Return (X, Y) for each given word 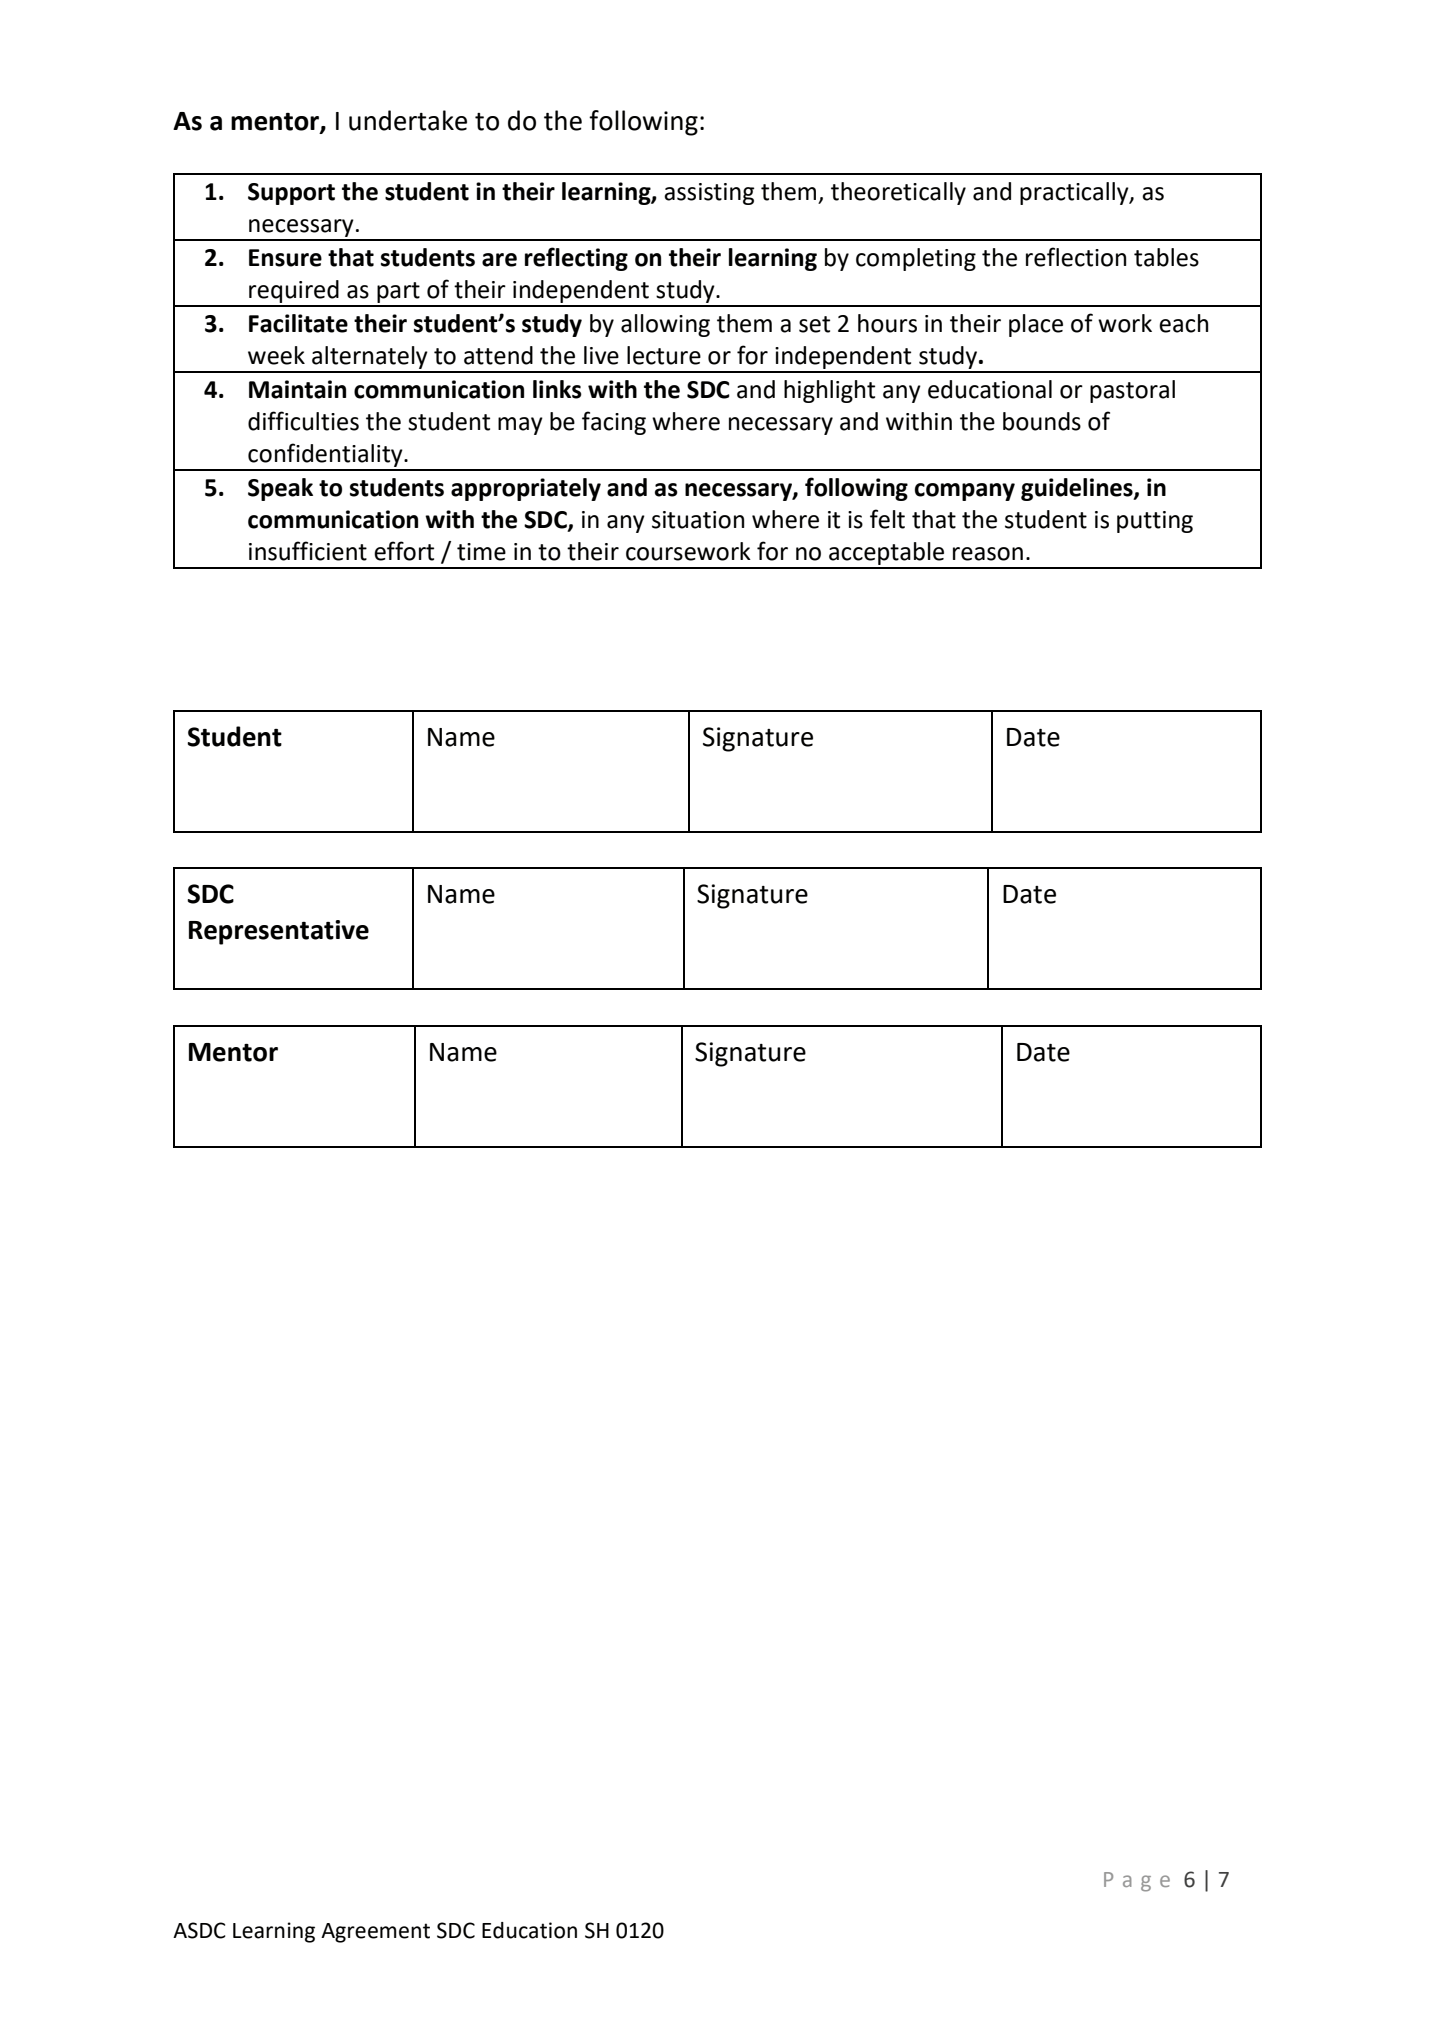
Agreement (375, 1933)
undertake (408, 120)
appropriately (526, 489)
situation (698, 520)
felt (887, 519)
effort (404, 551)
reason (988, 554)
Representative (279, 932)
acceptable (887, 555)
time (481, 552)
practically (1075, 193)
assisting (709, 194)
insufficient (308, 551)
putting (1155, 522)
